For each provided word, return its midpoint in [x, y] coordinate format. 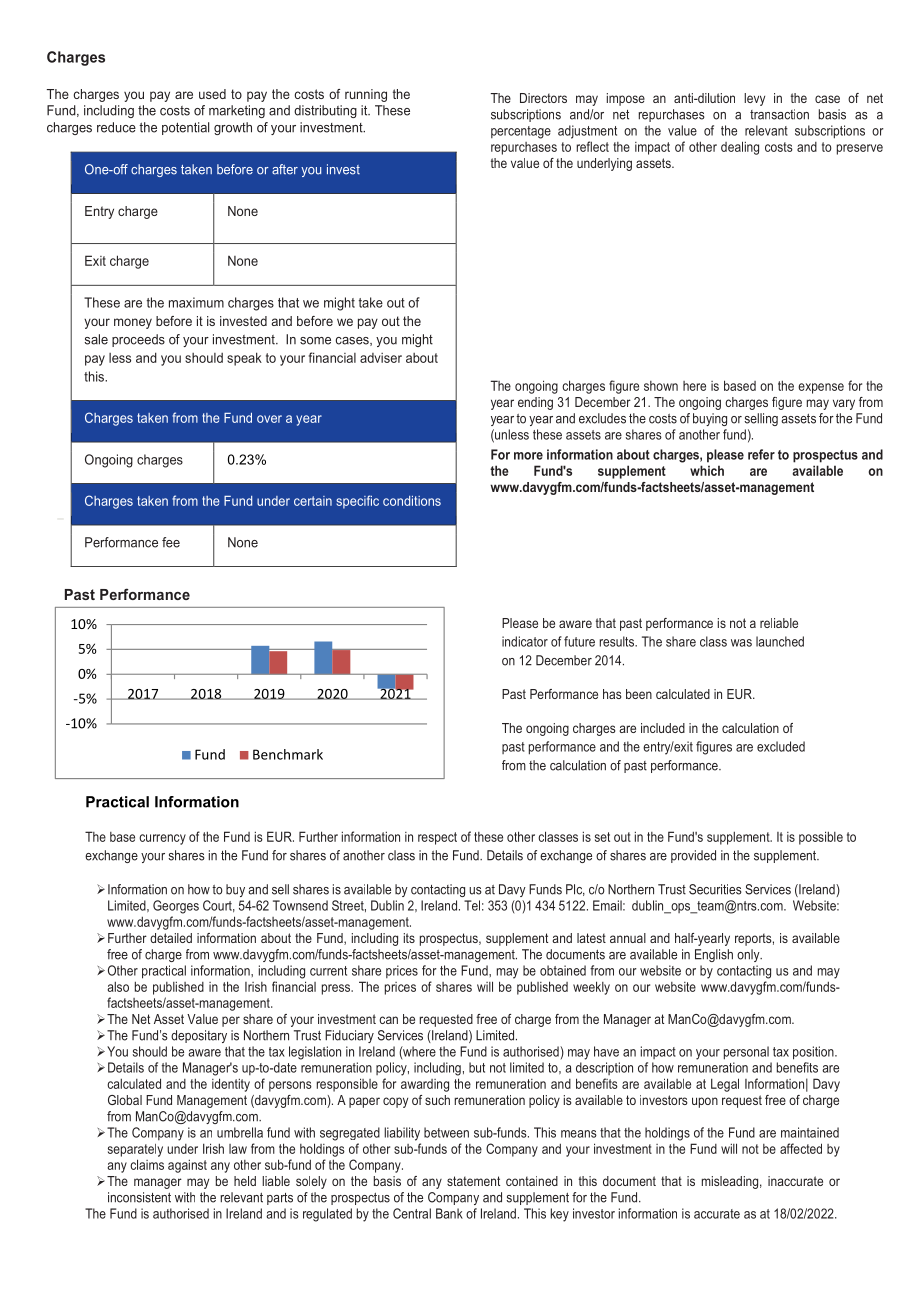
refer [761, 454]
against [187, 1166]
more [528, 456]
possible [821, 838]
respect [437, 838]
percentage [521, 132]
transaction [779, 114]
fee [171, 542]
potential [185, 128]
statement [473, 1181]
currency [162, 839]
